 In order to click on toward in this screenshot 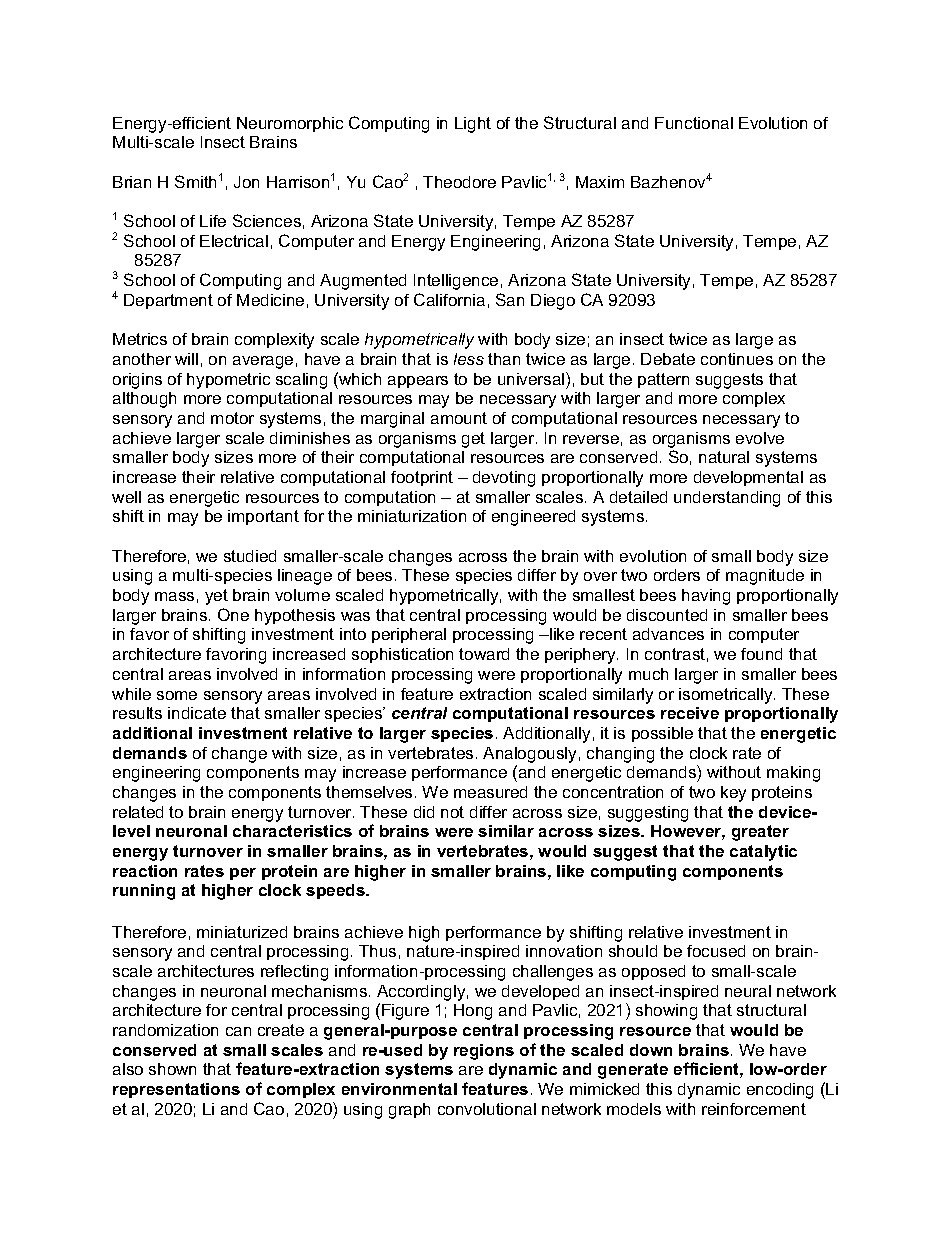, I will do `click(484, 654)`.
